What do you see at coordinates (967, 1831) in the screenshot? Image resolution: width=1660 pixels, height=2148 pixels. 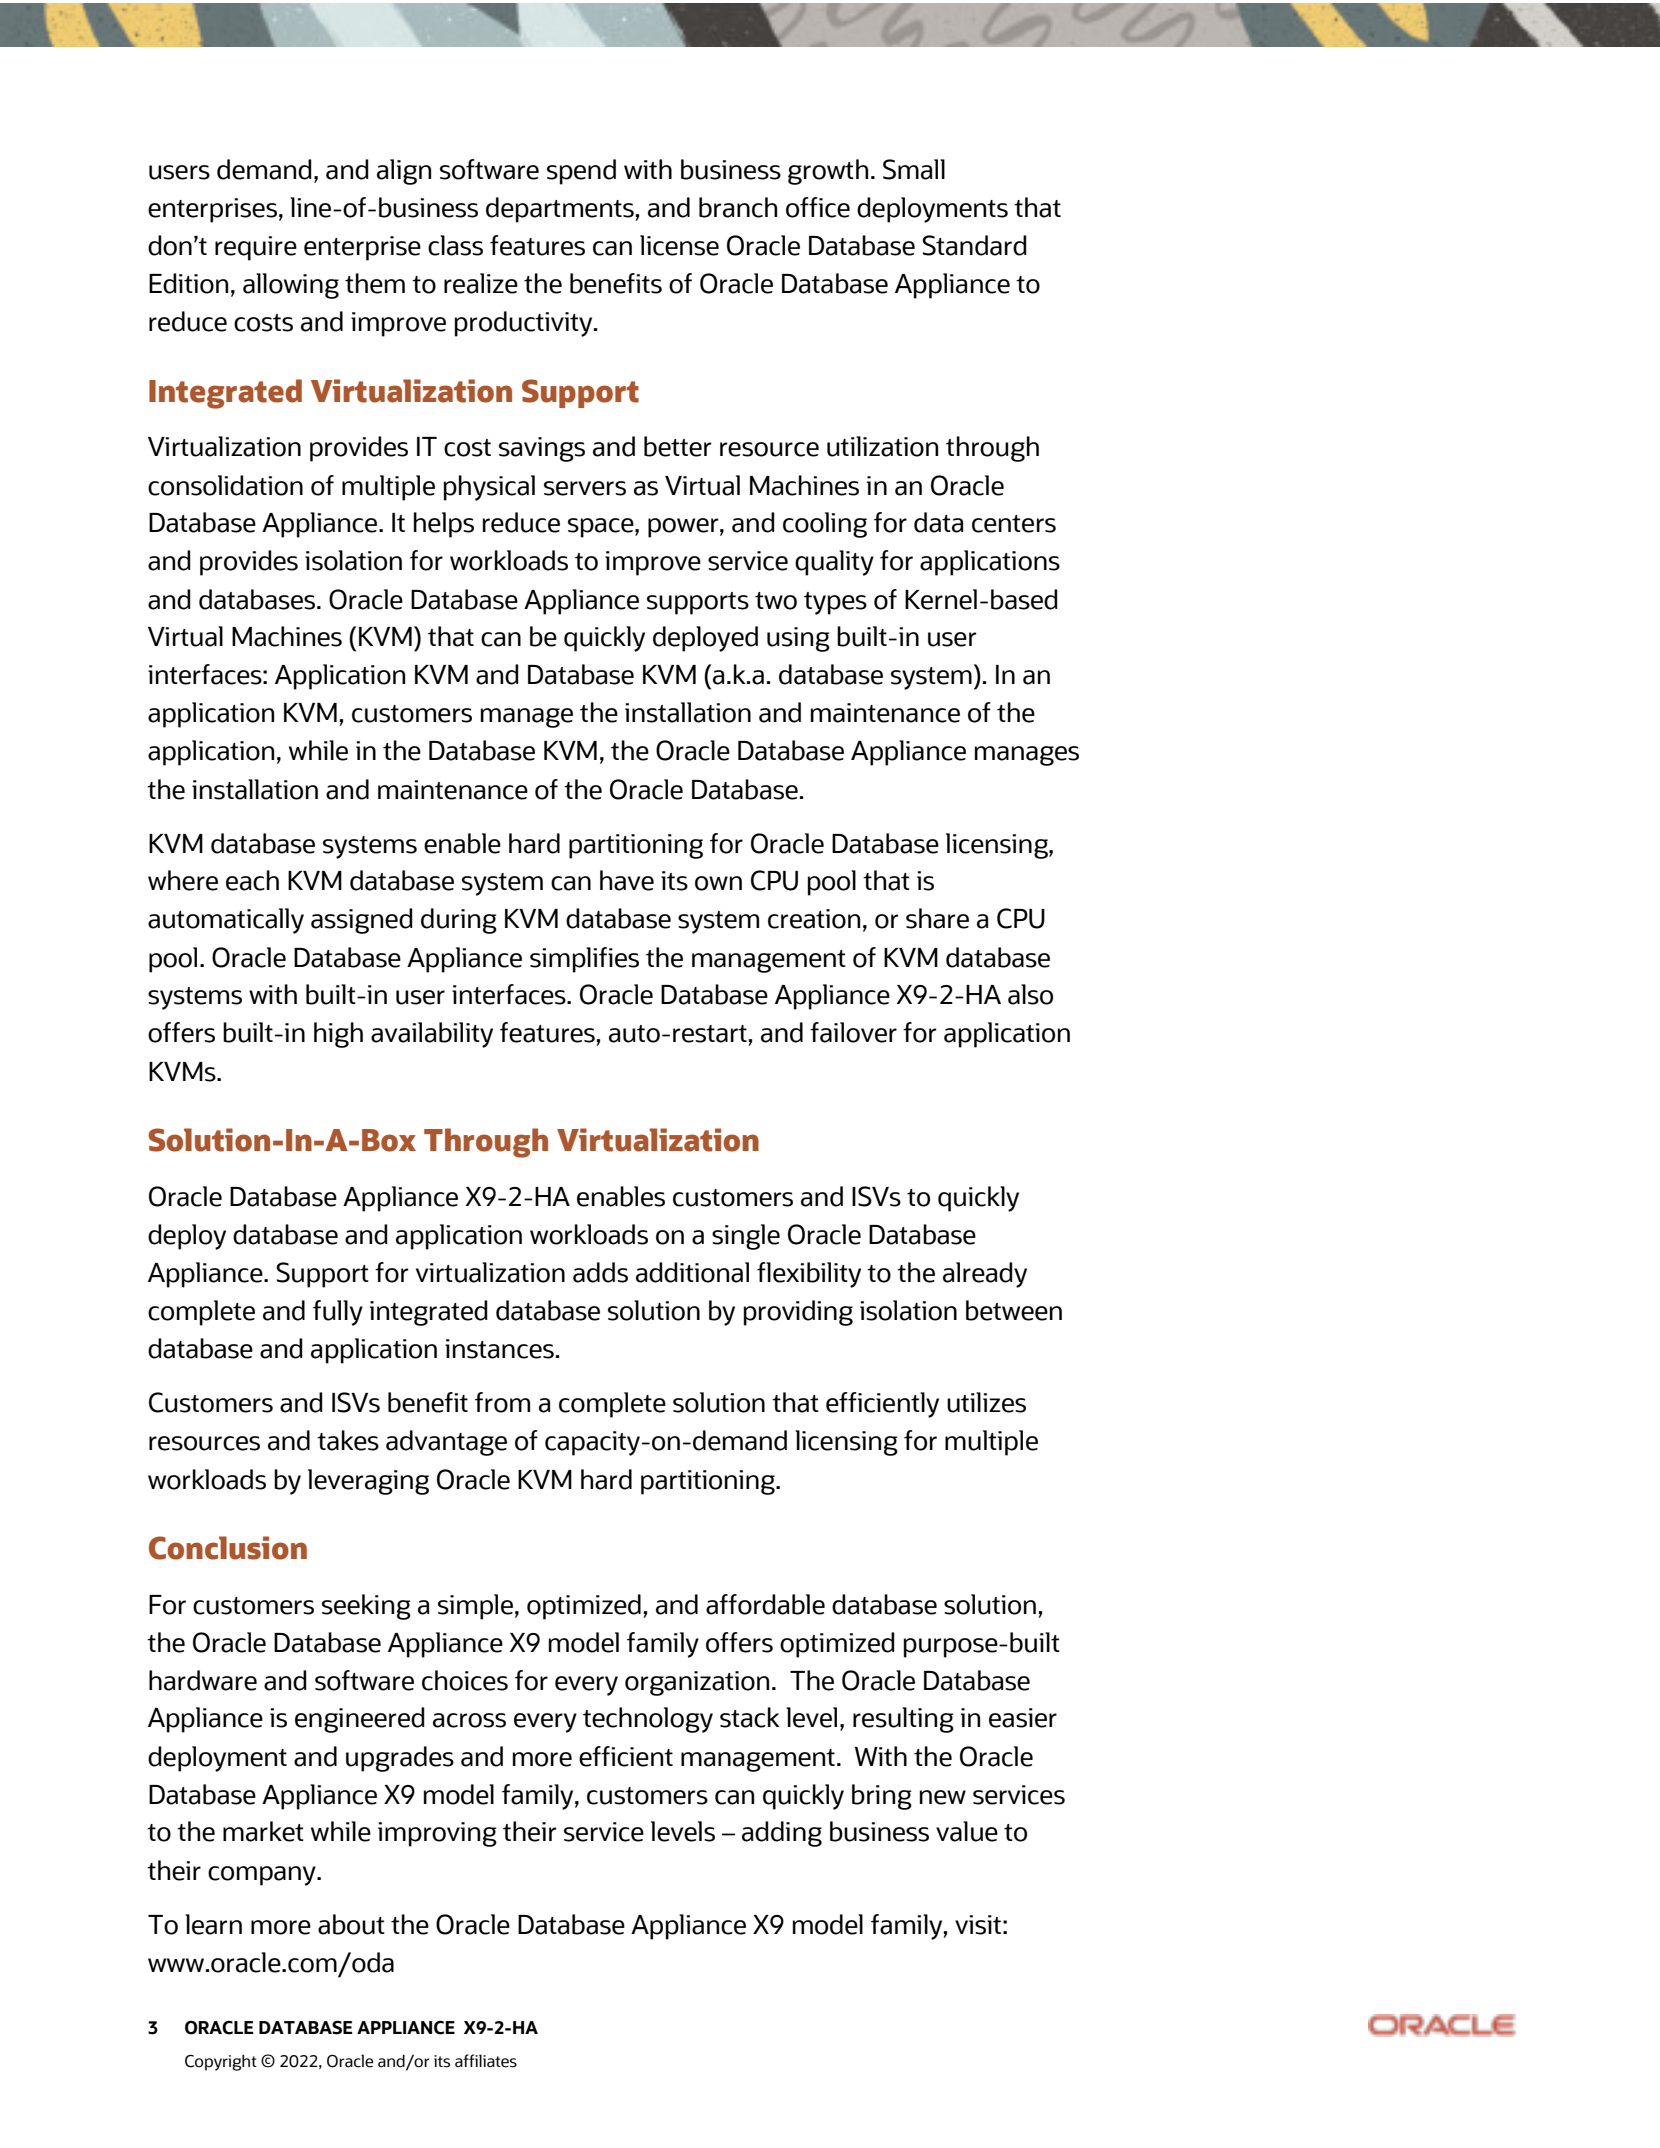 I see `value` at bounding box center [967, 1831].
